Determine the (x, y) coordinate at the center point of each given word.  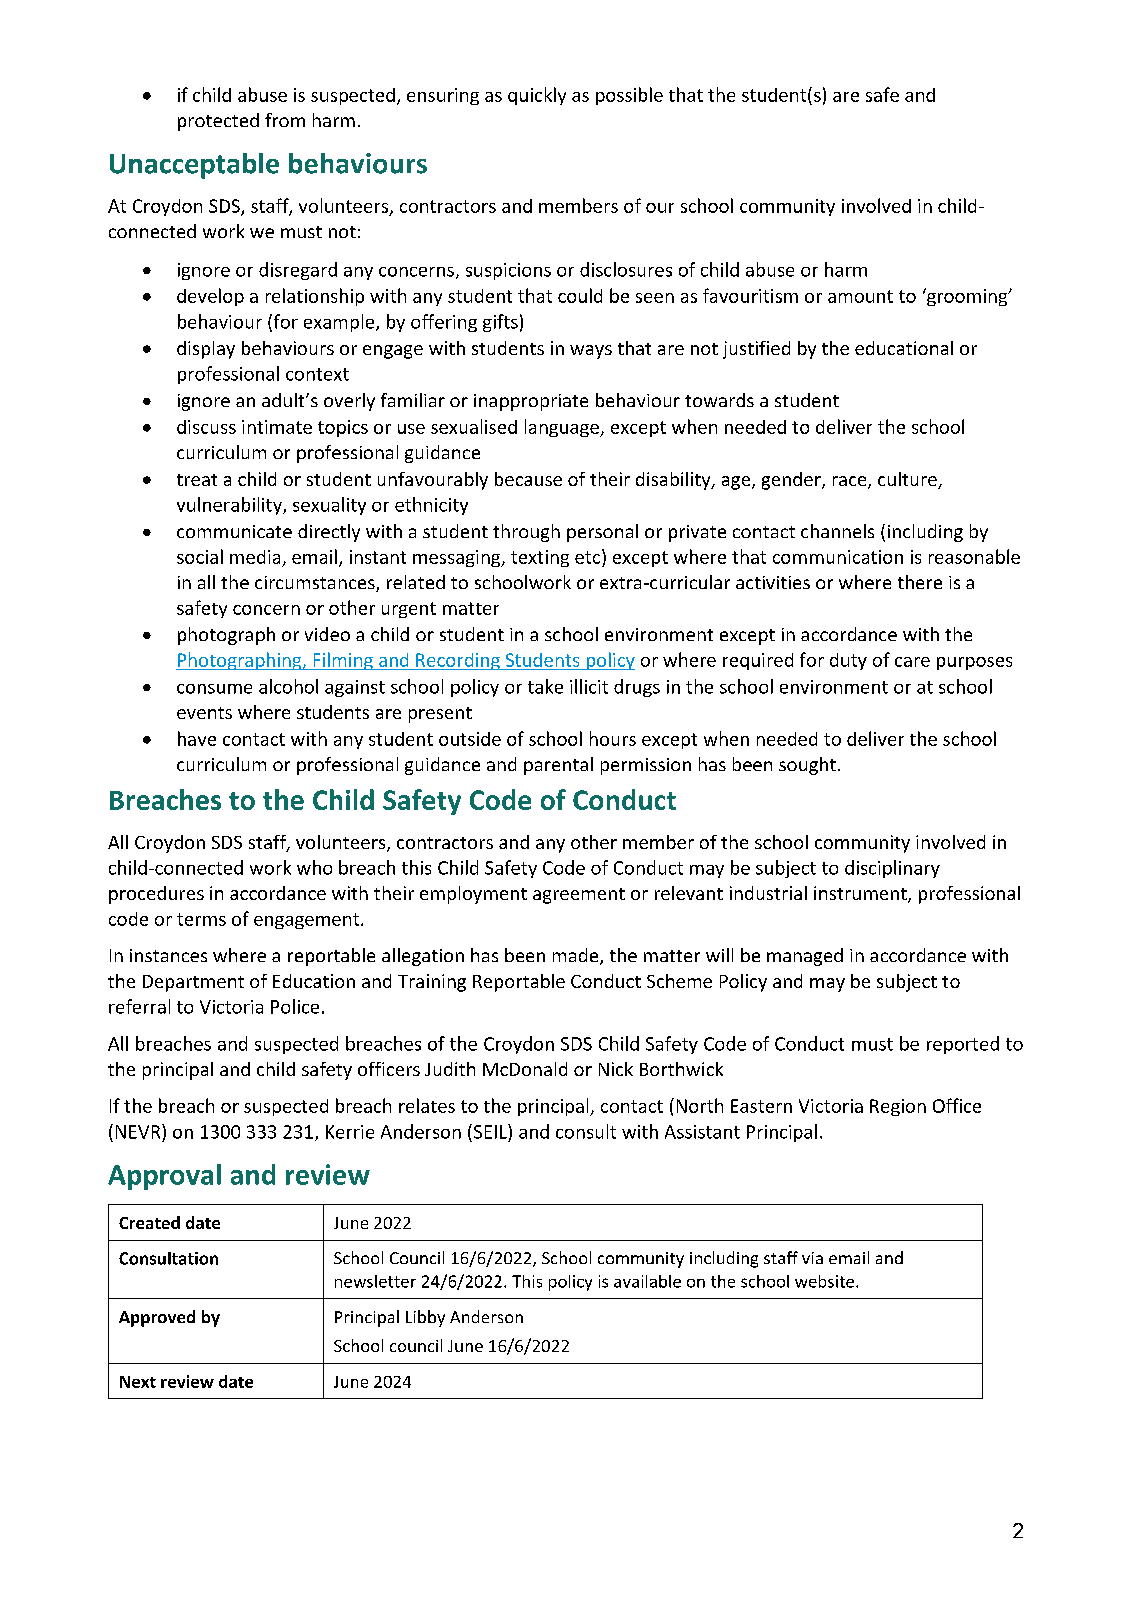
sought (807, 766)
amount (860, 296)
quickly (537, 96)
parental (558, 766)
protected (218, 122)
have (197, 738)
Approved (157, 1318)
